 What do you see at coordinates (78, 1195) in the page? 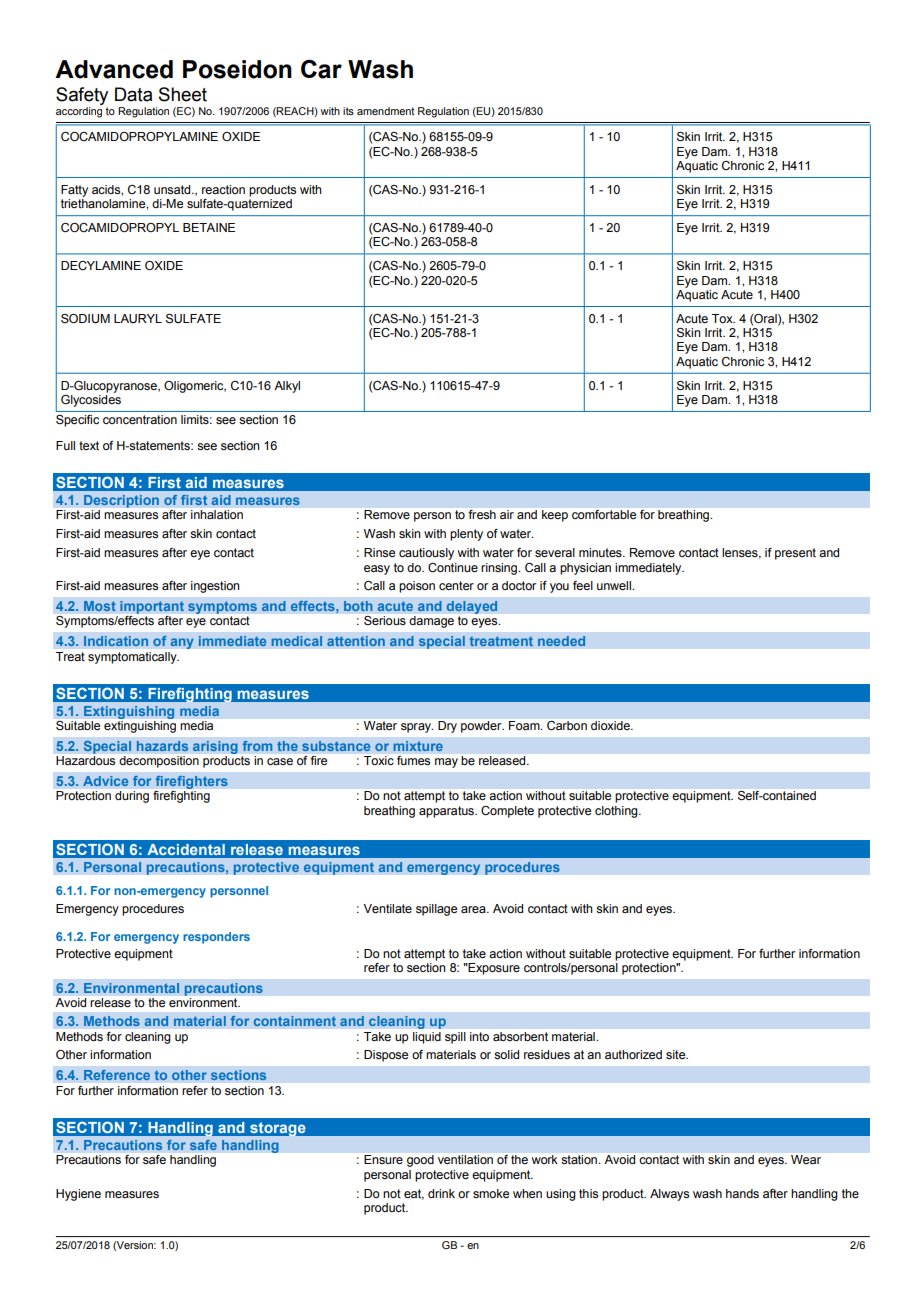
I see `Hygiene` at bounding box center [78, 1195].
